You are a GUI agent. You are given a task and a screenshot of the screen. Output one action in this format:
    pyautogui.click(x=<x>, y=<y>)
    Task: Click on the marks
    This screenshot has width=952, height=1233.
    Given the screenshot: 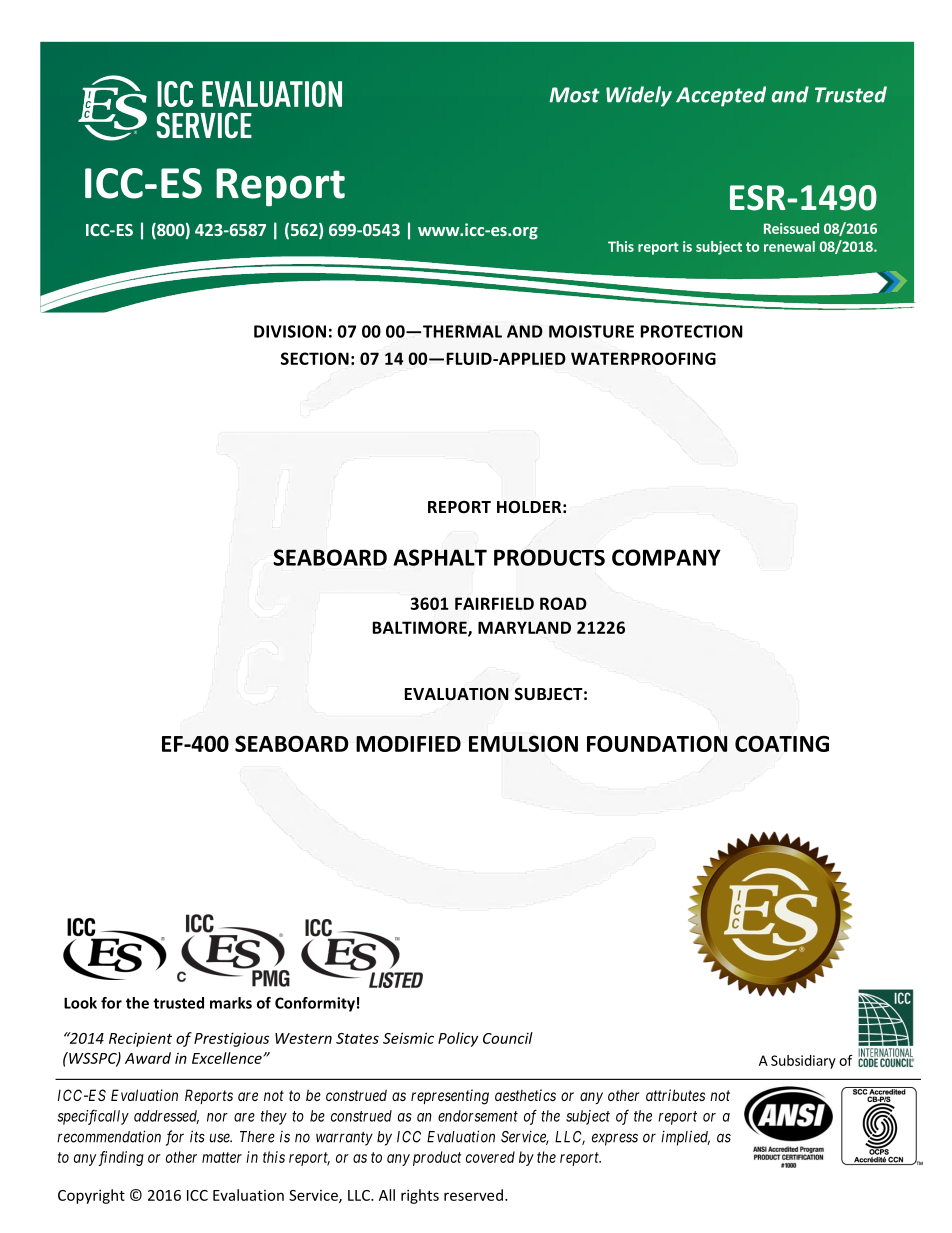 What is the action you would take?
    pyautogui.click(x=231, y=1003)
